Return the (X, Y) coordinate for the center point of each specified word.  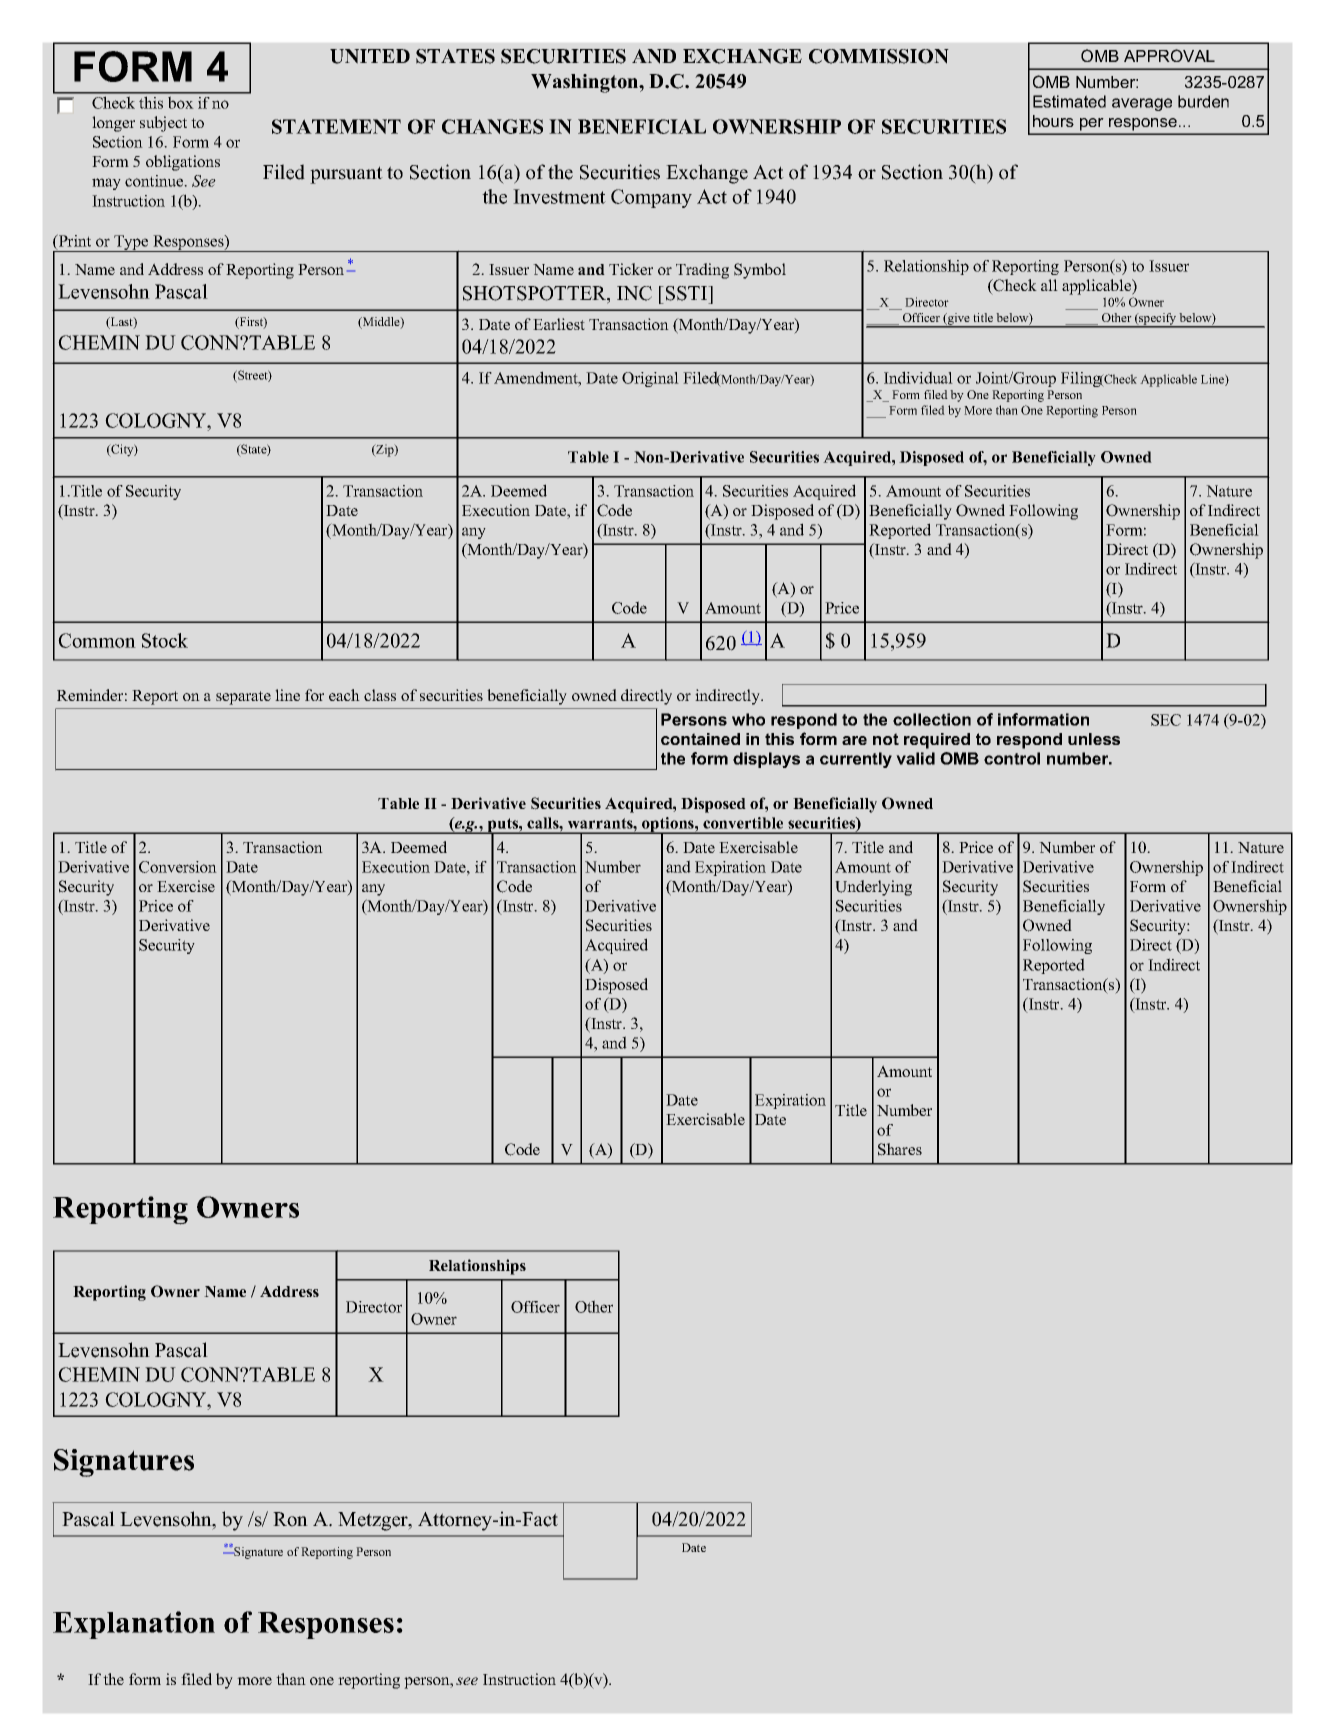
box (181, 102)
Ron (290, 1519)
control (1012, 758)
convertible (743, 823)
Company (651, 198)
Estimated (1069, 101)
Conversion (178, 867)
